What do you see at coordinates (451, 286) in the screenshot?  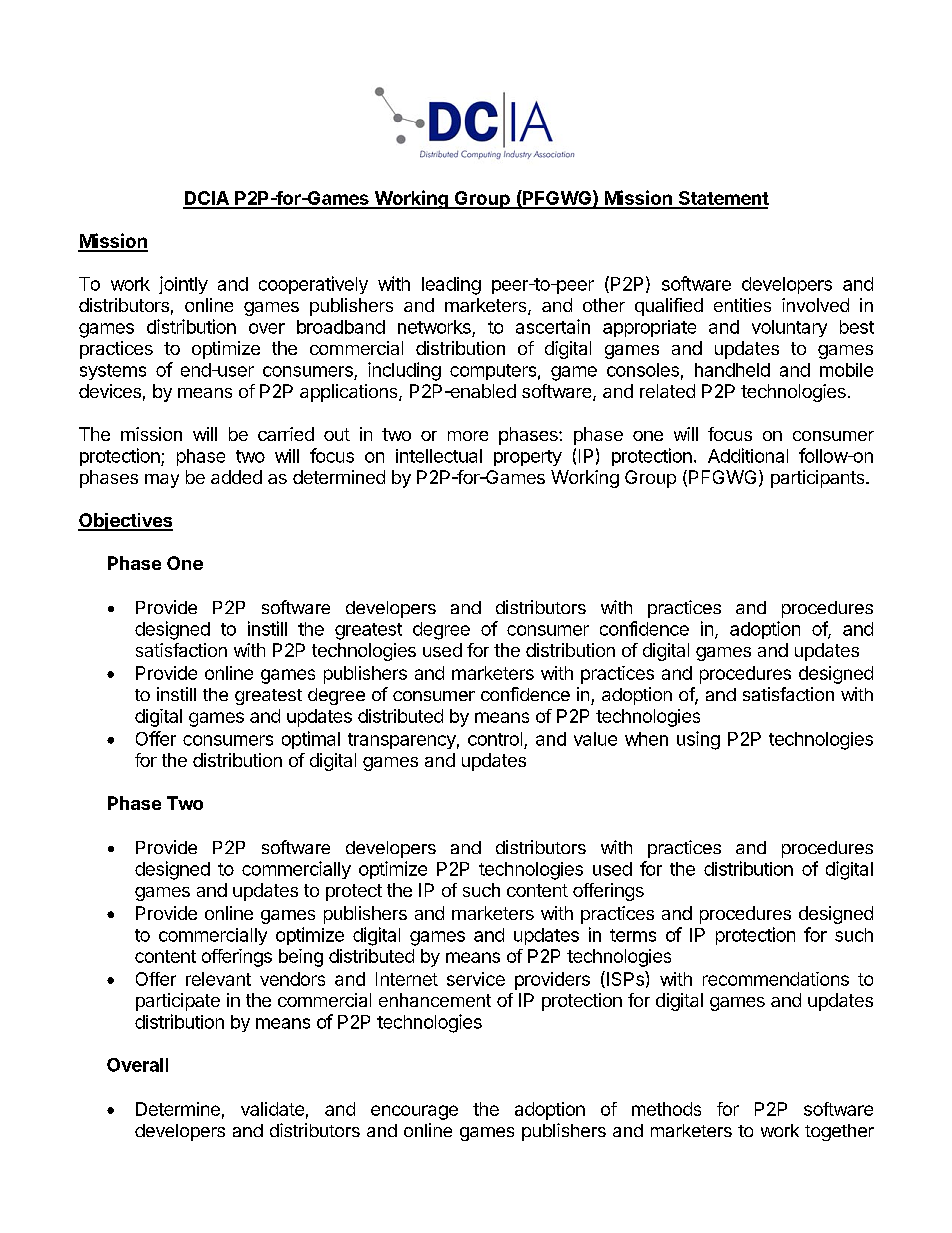 I see `leading` at bounding box center [451, 286].
